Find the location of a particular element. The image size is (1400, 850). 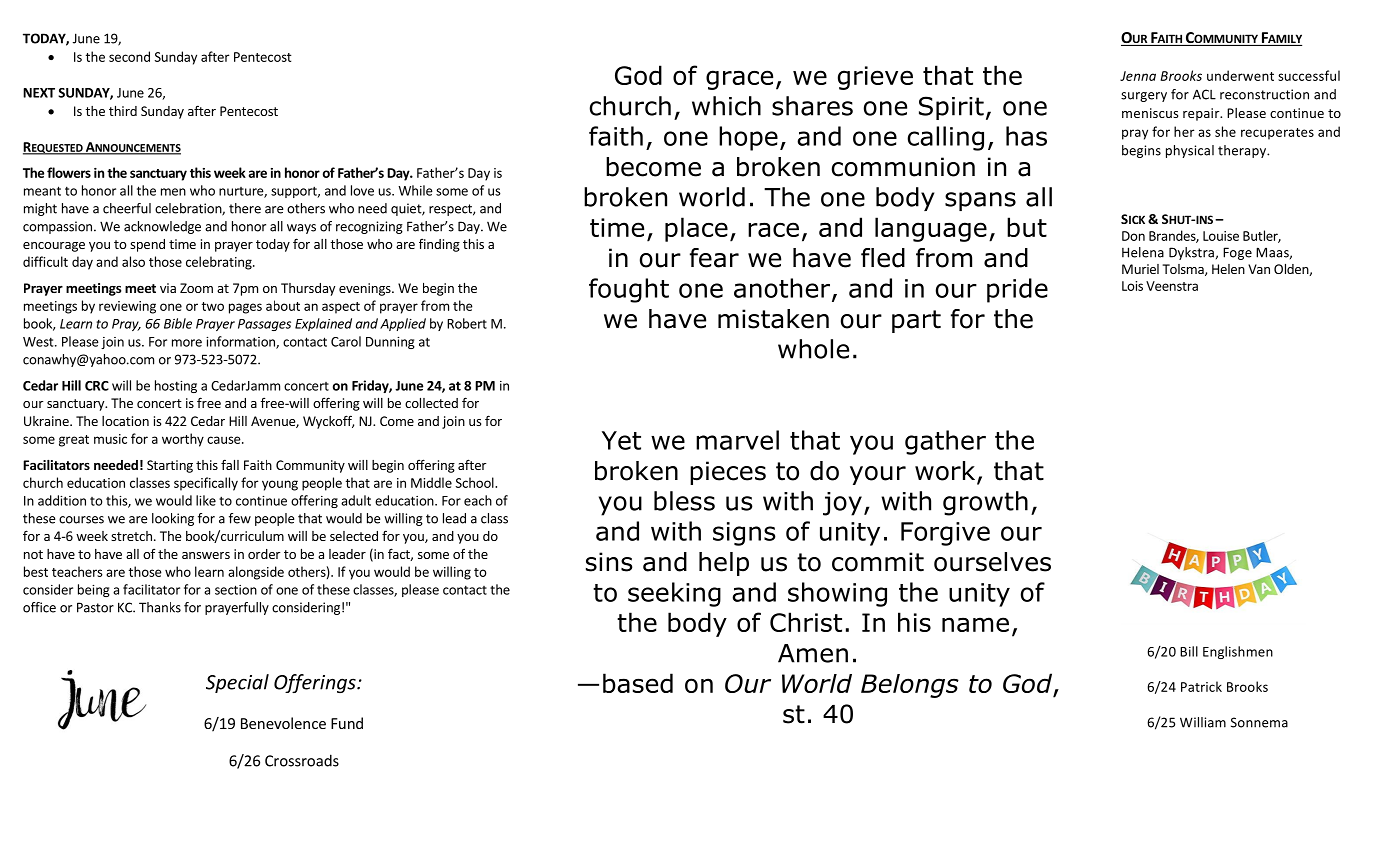

location is located at coordinates (125, 421).
